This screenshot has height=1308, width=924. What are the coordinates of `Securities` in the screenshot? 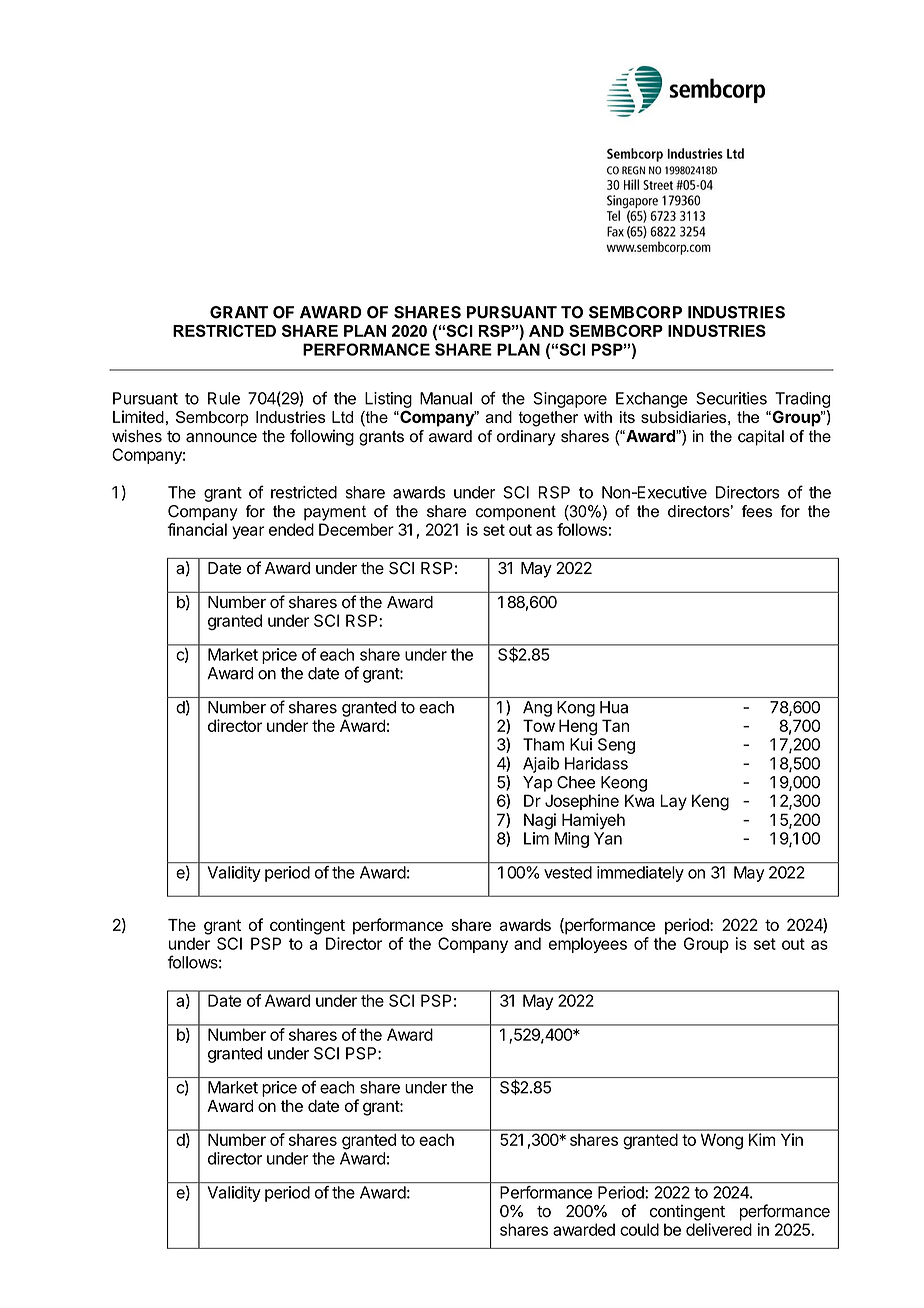 It's located at (731, 398).
